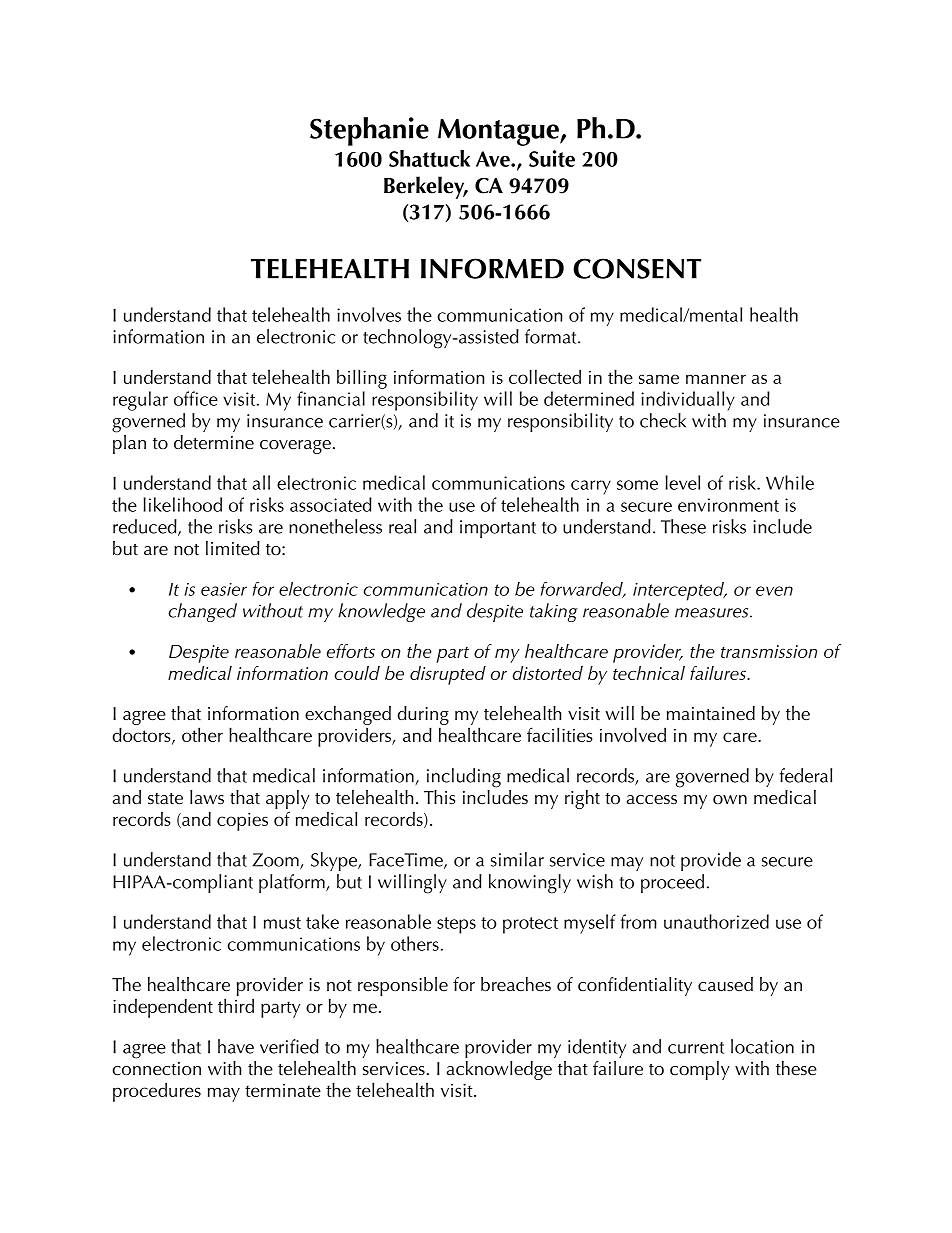 The width and height of the page is (952, 1233). Describe the element at coordinates (552, 158) in the page. I see `Suite` at that location.
